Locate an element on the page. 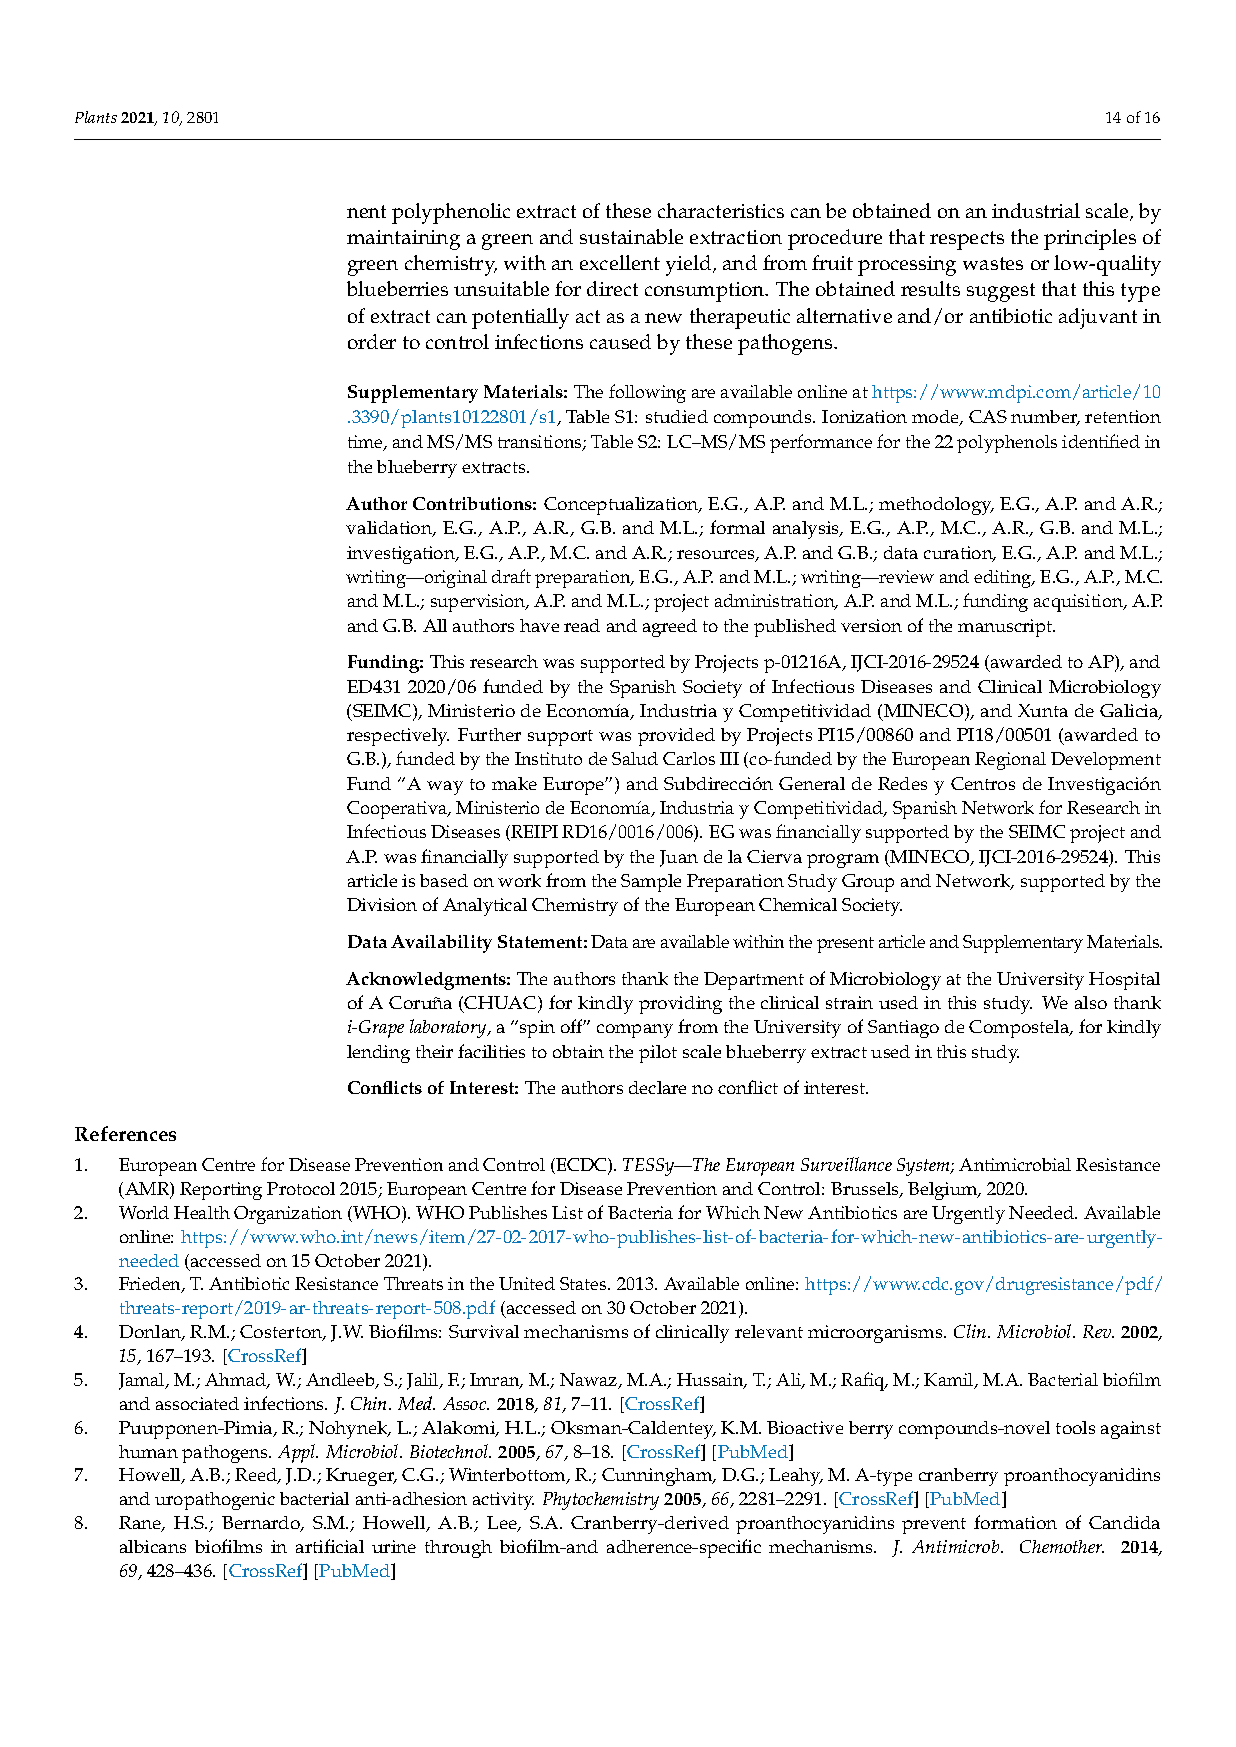 The height and width of the image is (1747, 1236). excellent is located at coordinates (620, 262).
